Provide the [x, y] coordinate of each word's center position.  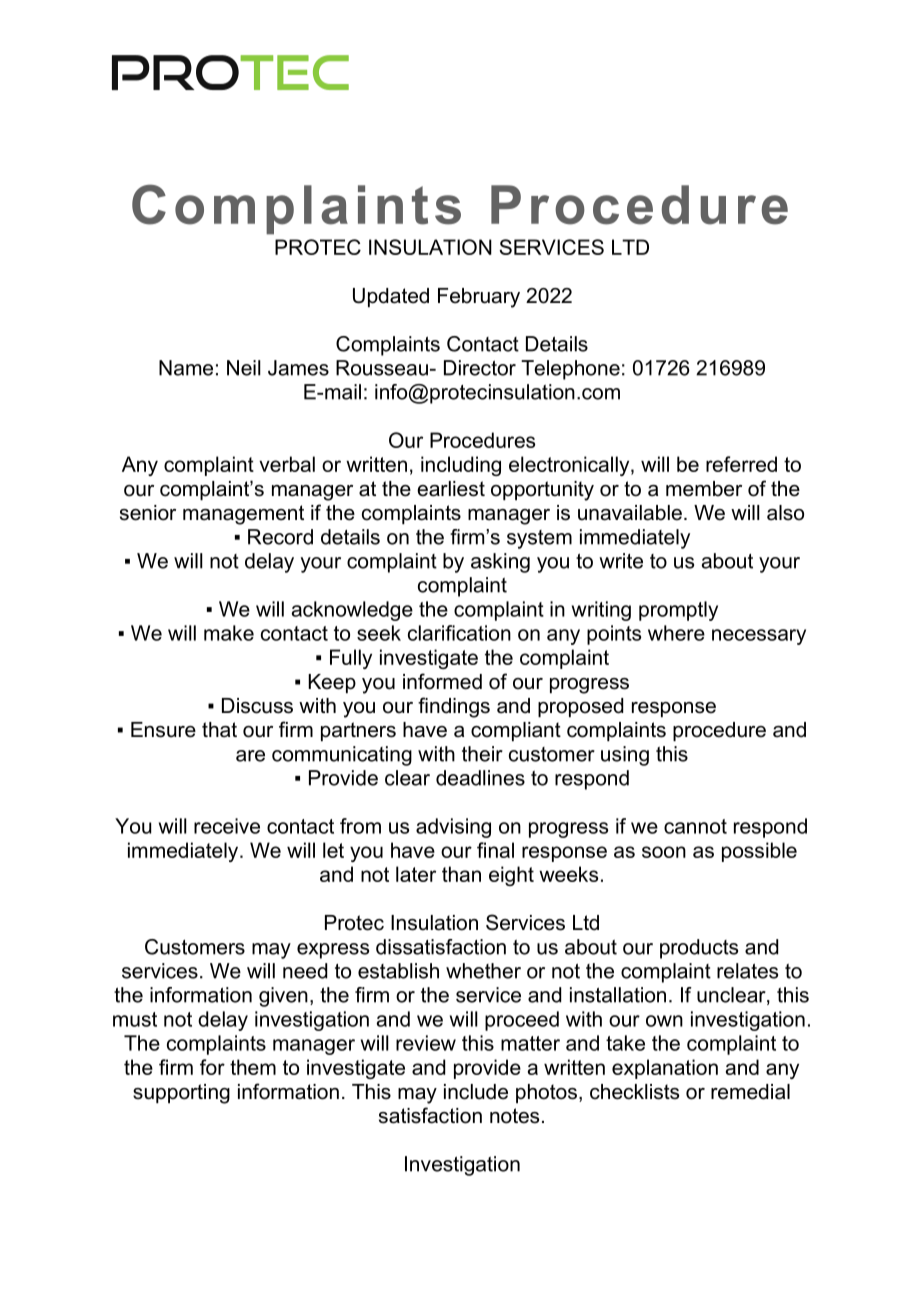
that [219, 730]
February [479, 298]
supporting [181, 1094]
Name [186, 368]
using [625, 756]
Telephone [570, 370]
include [476, 1092]
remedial [750, 1092]
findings [454, 707]
